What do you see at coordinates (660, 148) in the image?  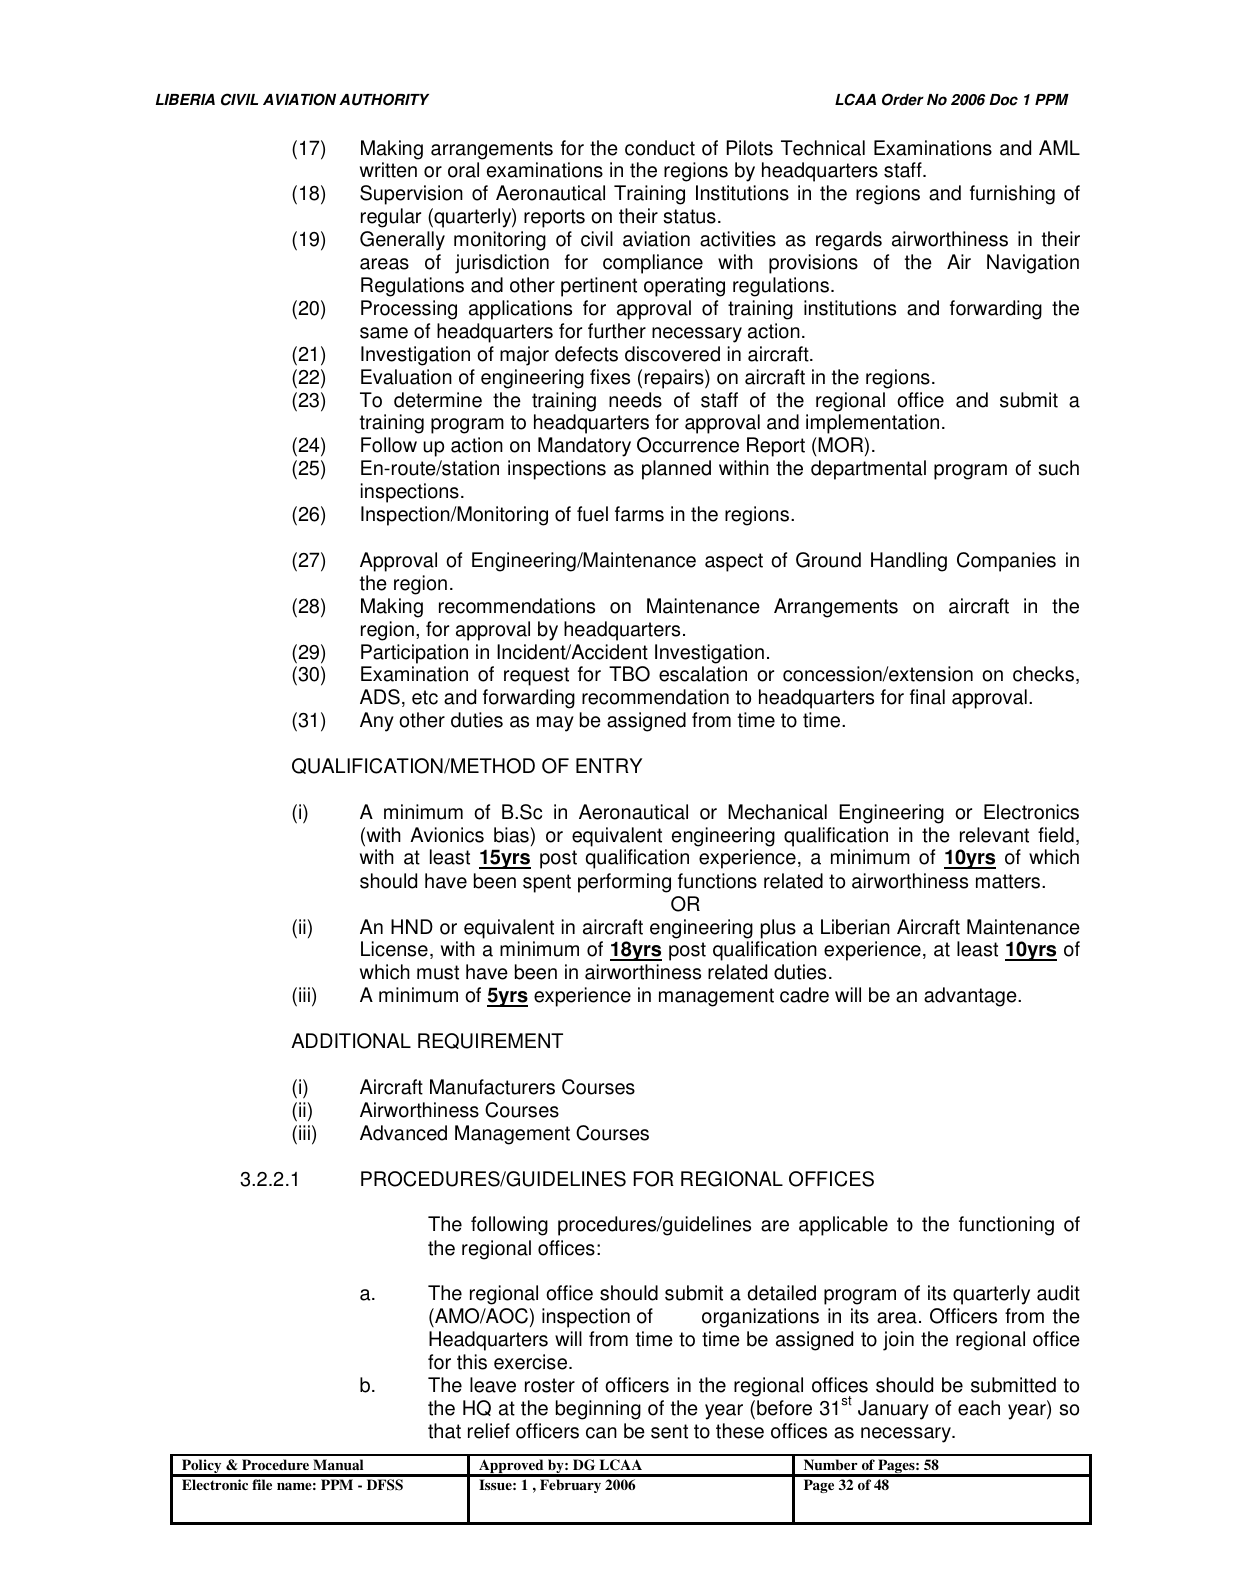 I see `conduct` at bounding box center [660, 148].
